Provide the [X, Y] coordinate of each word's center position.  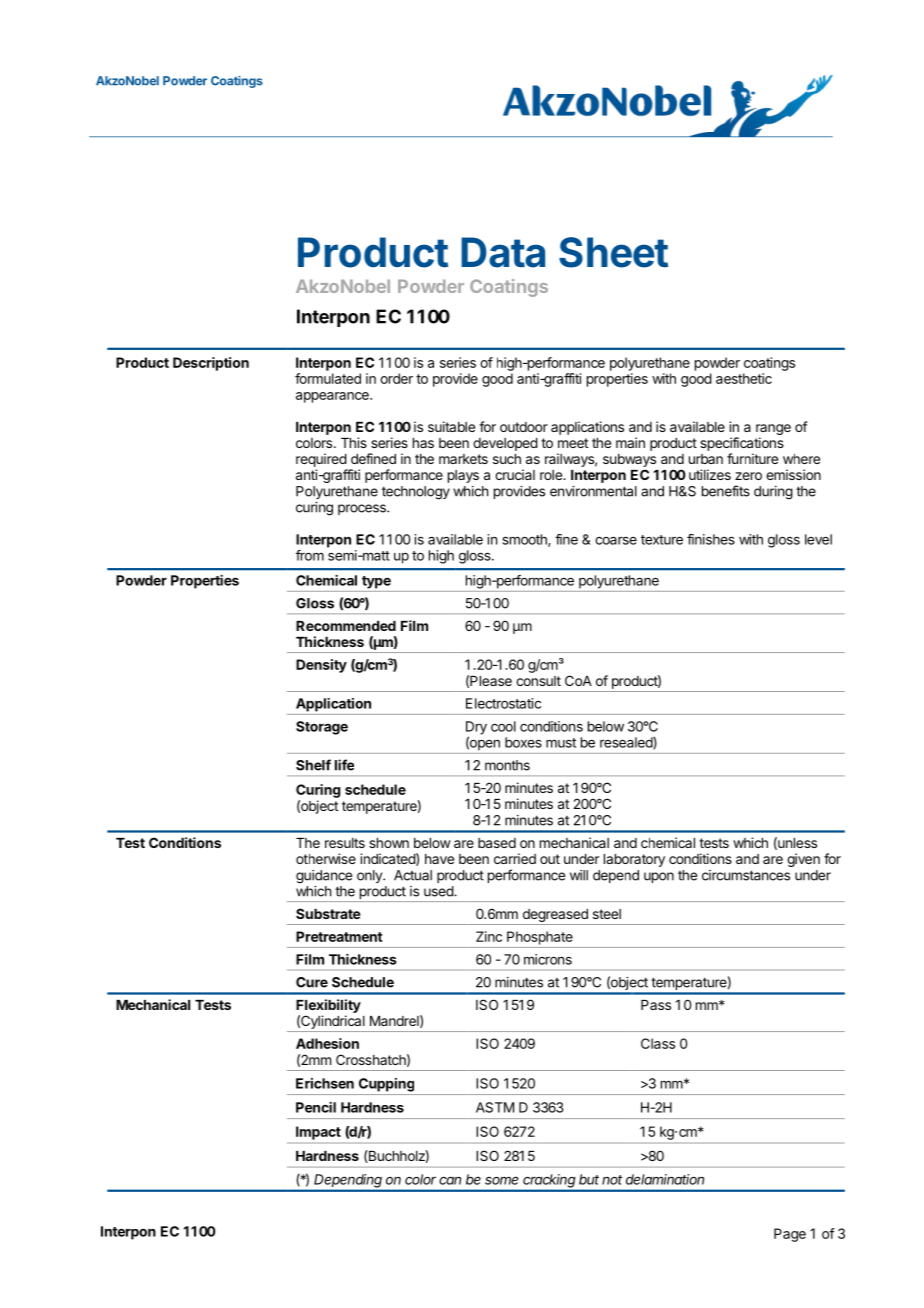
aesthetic [744, 378]
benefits [726, 491]
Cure [312, 982]
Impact [318, 1133]
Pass [656, 1005]
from [310, 555]
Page [790, 1235]
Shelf [313, 765]
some [501, 1180]
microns [548, 959]
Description [211, 364]
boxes [523, 742]
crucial [515, 474]
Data [503, 252]
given [803, 860]
